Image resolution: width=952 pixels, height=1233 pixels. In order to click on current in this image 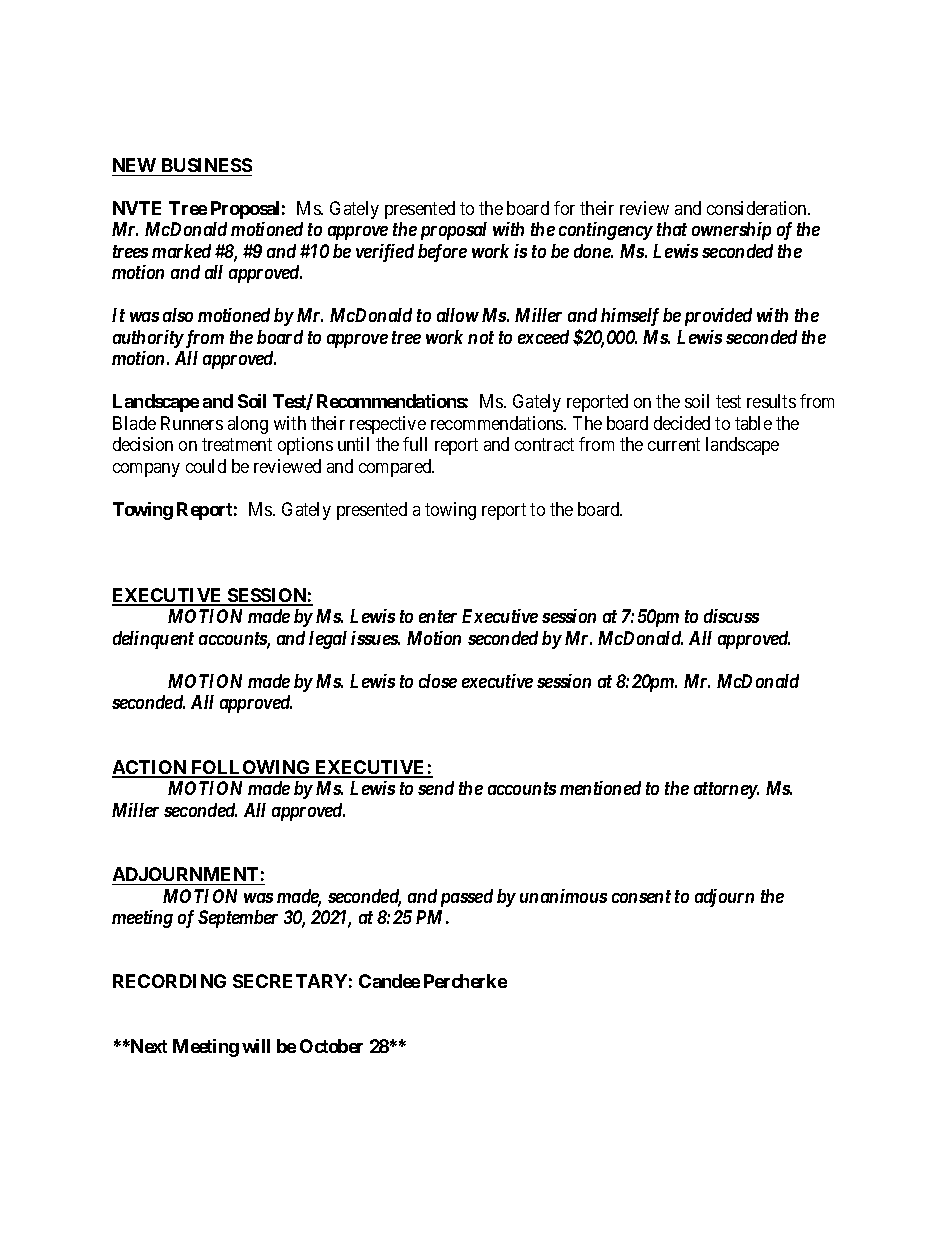, I will do `click(674, 445)`.
